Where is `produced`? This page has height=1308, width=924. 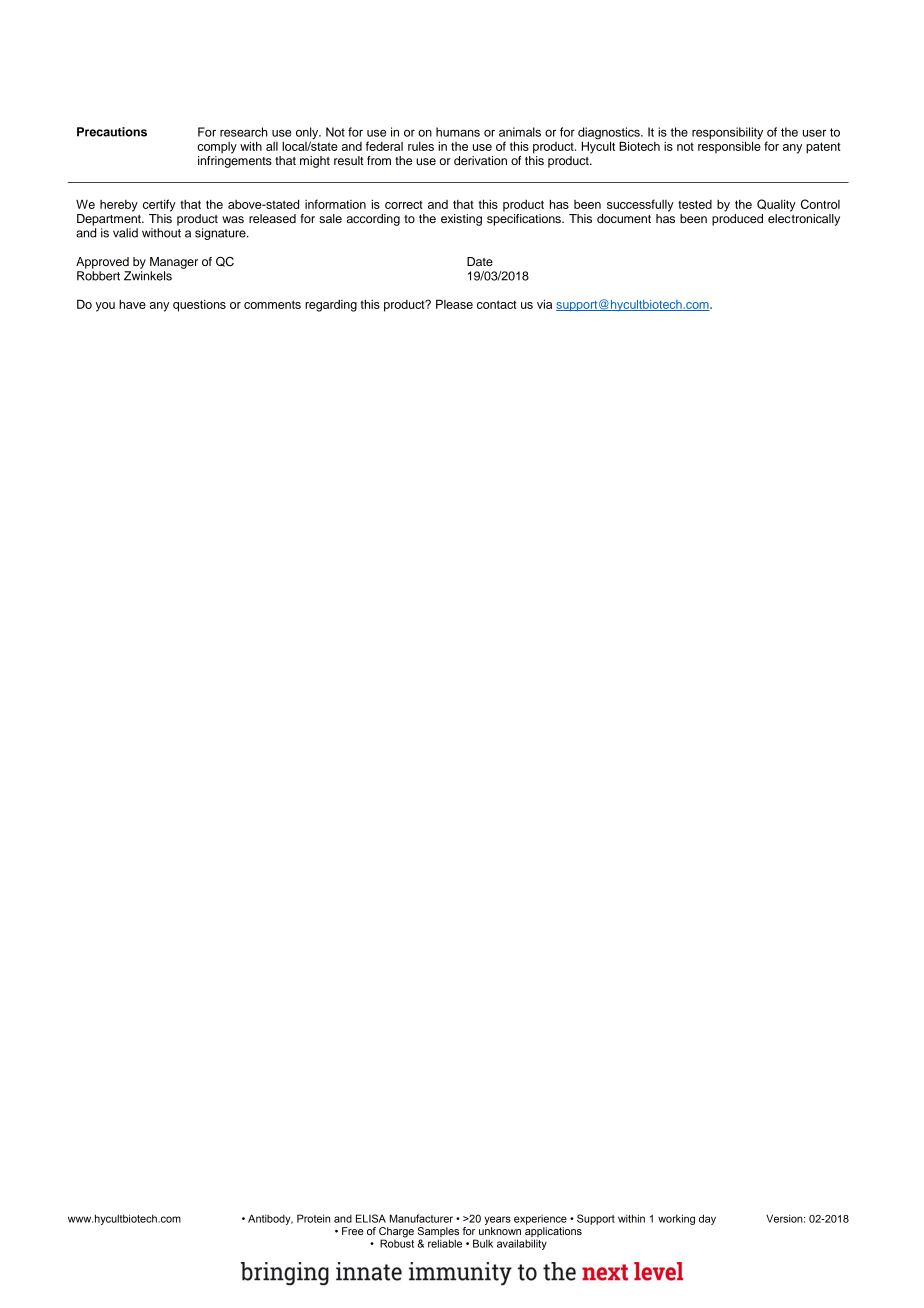 produced is located at coordinates (737, 220).
